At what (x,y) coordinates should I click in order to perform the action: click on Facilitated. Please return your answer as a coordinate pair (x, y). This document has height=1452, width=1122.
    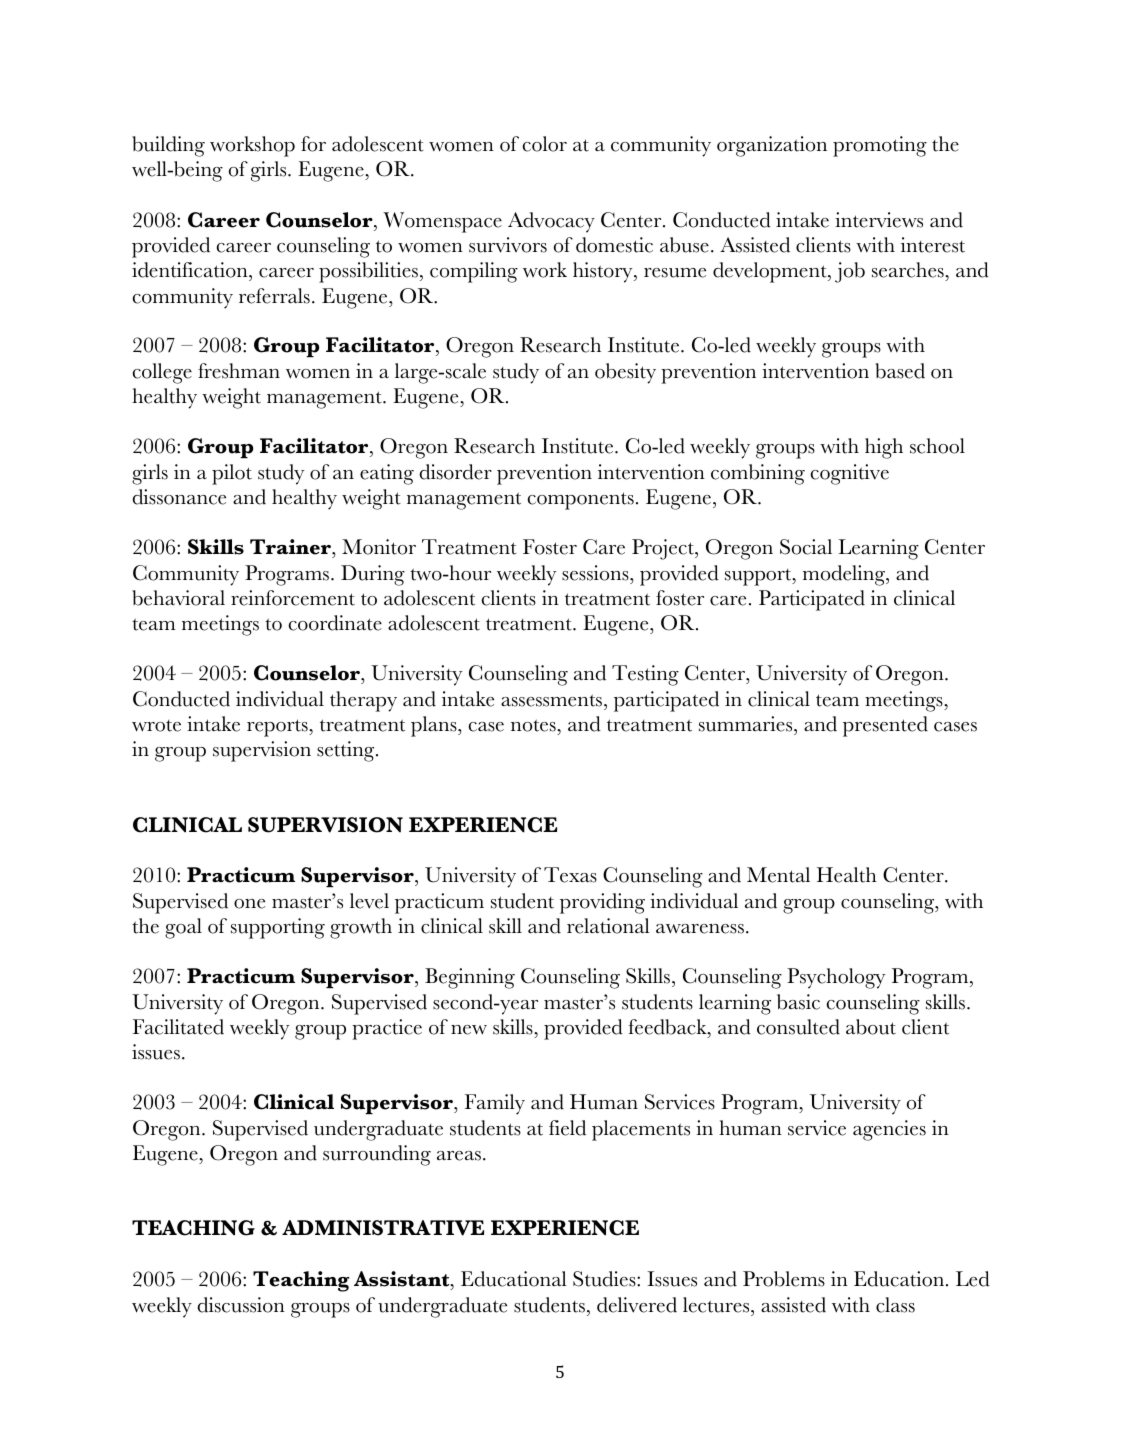
    Looking at the image, I should click on (178, 1027).
